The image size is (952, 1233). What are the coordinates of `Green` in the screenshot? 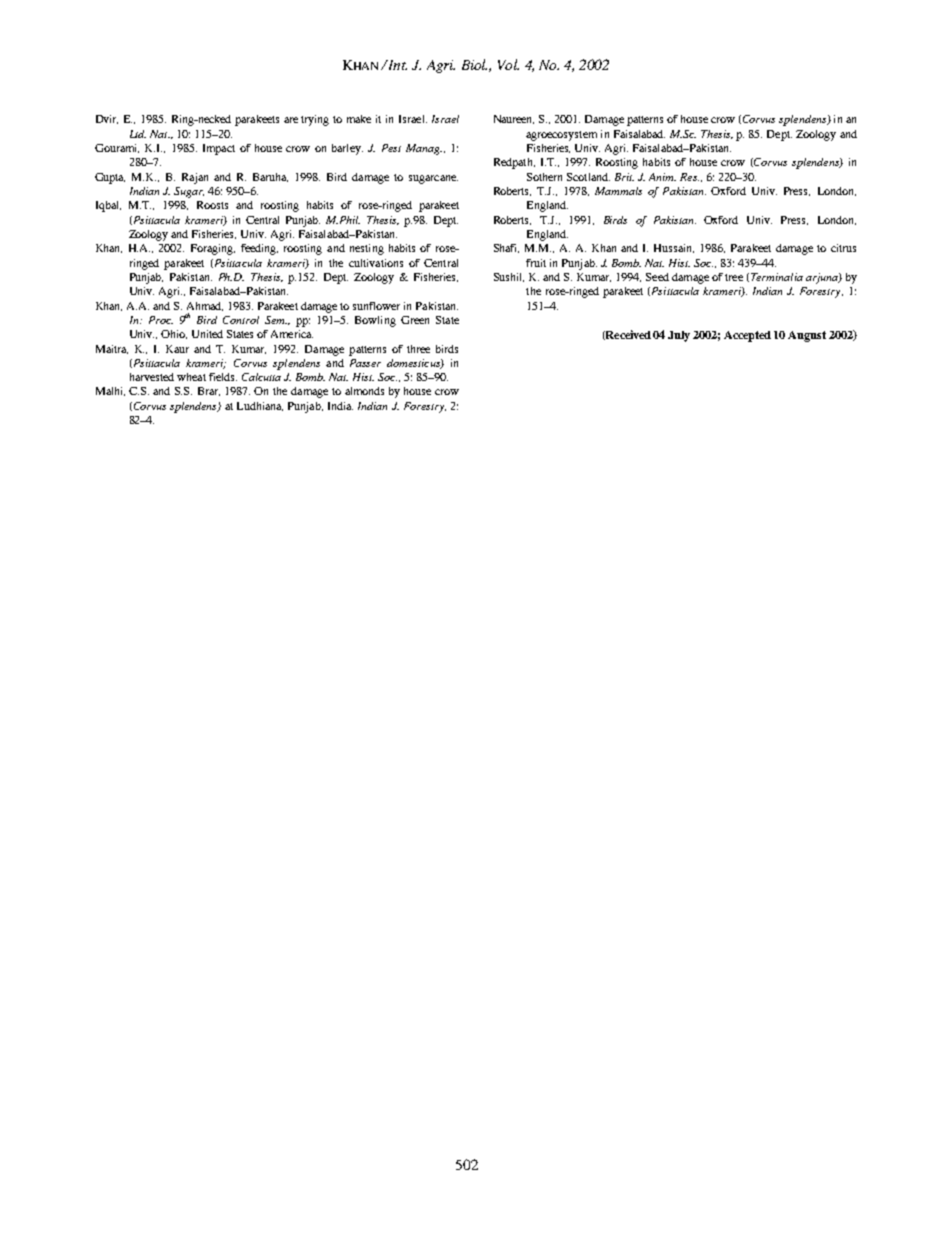 It's located at (415, 320).
